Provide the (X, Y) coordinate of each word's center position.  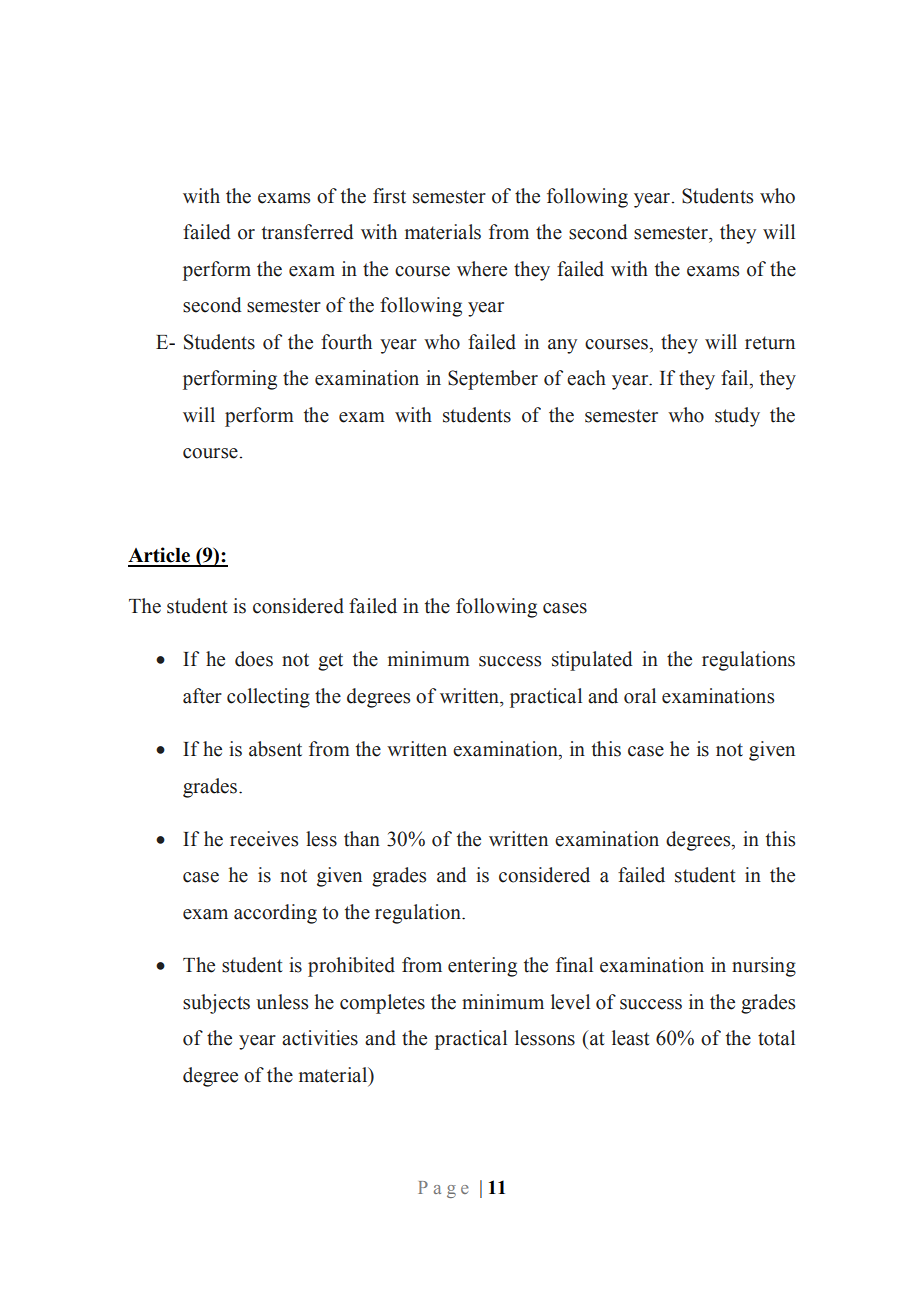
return (770, 343)
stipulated (592, 661)
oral (640, 696)
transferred (308, 232)
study (737, 417)
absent (275, 749)
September (493, 380)
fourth (346, 342)
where (482, 269)
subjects (216, 1004)
